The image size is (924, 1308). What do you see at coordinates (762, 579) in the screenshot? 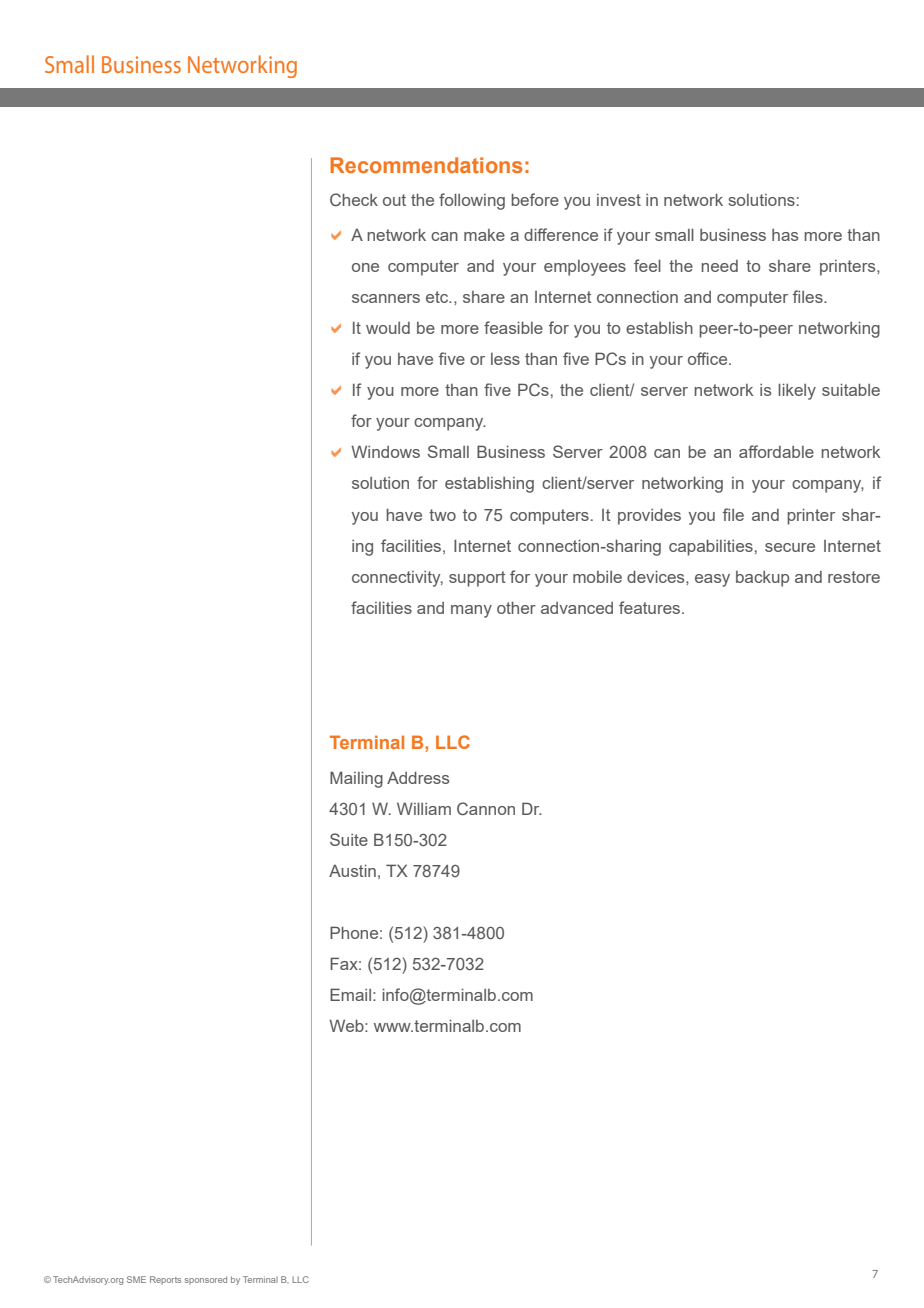
I see `backup` at bounding box center [762, 579].
